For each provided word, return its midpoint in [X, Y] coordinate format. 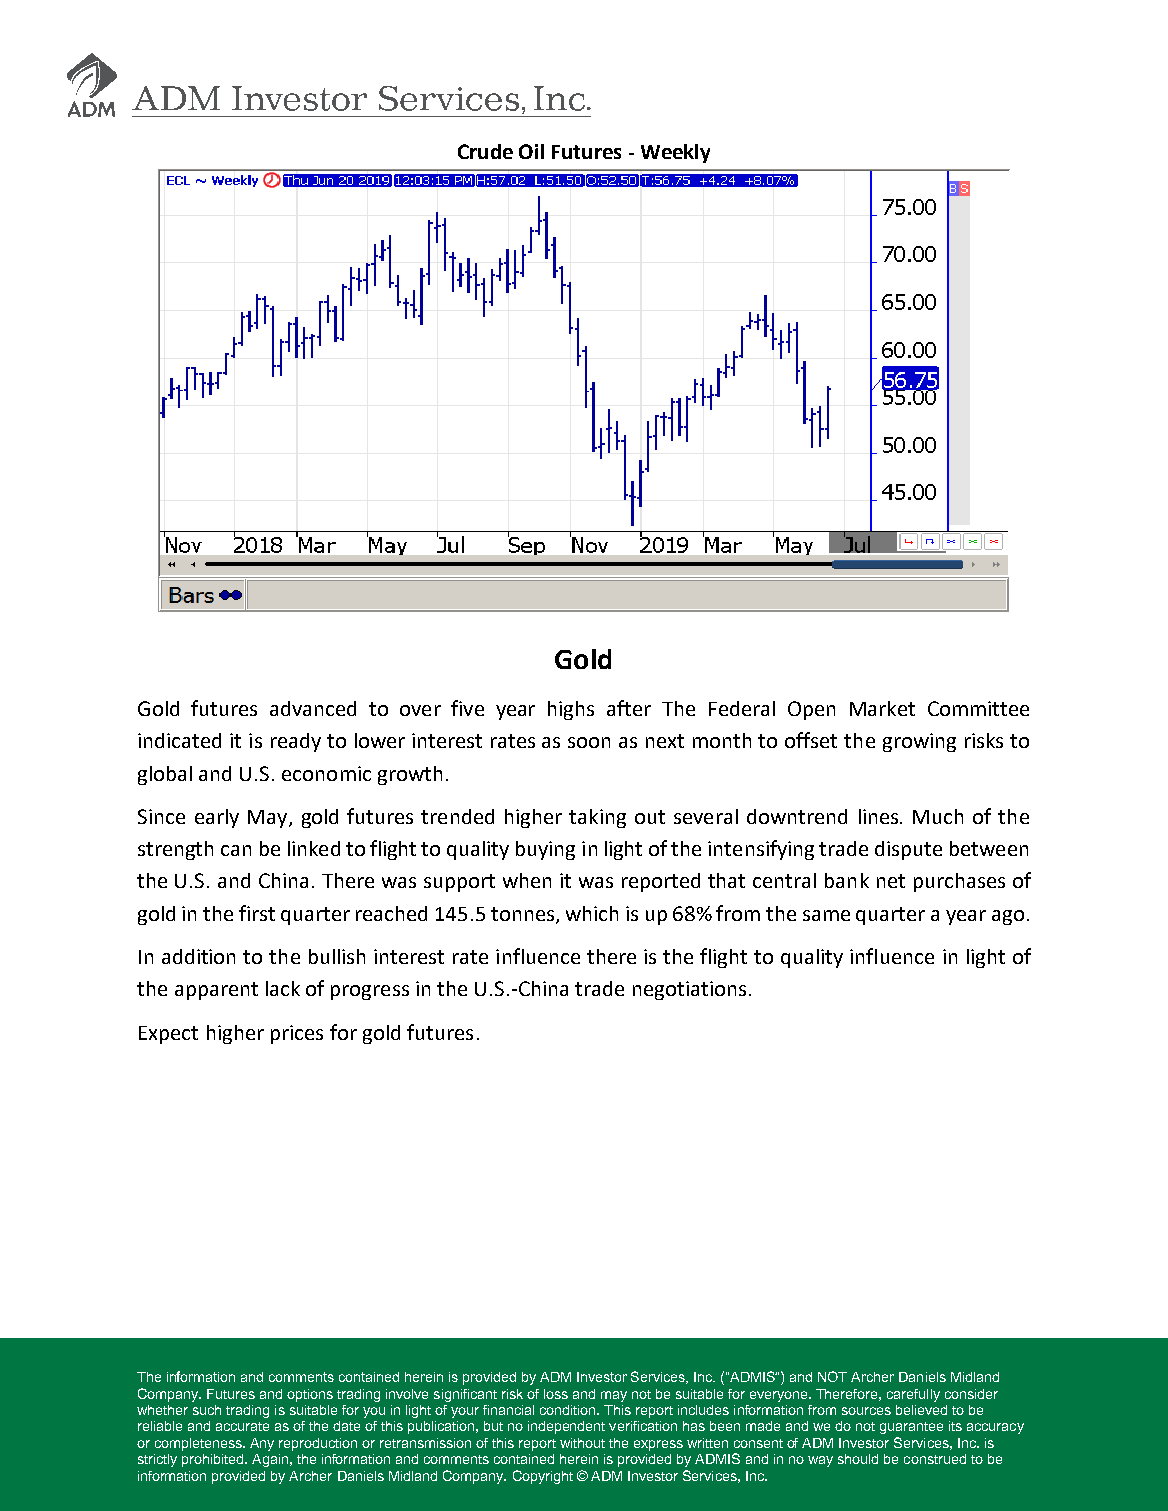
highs [571, 710]
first [257, 913]
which [592, 913]
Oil [531, 151]
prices [297, 1034]
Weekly [675, 153]
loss [556, 1394]
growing [919, 742]
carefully [913, 1395]
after [629, 708]
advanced [313, 708]
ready [296, 742]
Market [882, 708]
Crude [485, 151]
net [891, 881]
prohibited [214, 1460]
